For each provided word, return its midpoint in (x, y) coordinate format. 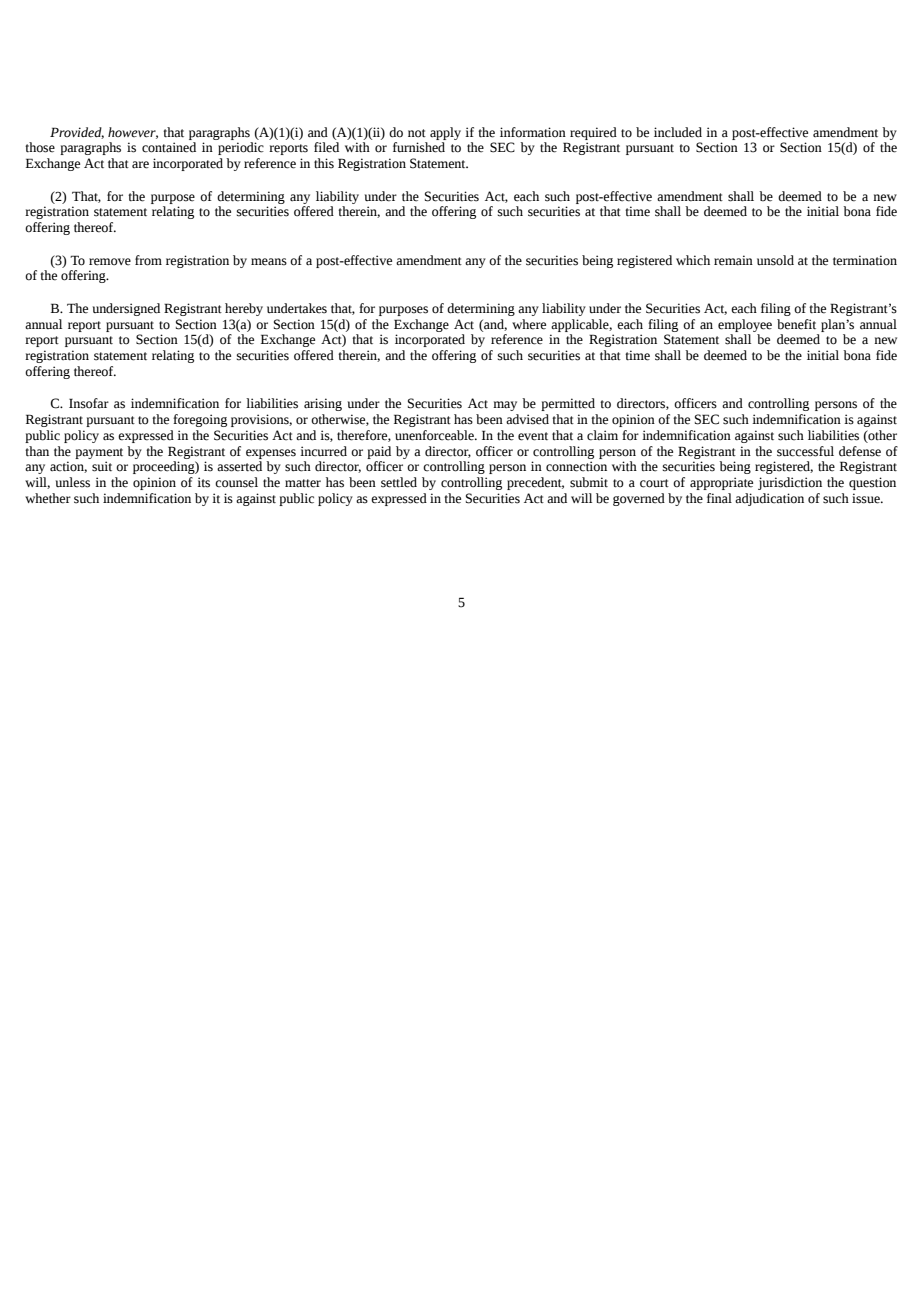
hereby (244, 309)
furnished (419, 147)
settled (399, 482)
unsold (775, 260)
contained (169, 147)
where (529, 324)
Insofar (89, 403)
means (269, 262)
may (505, 406)
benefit (796, 324)
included (678, 132)
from (148, 260)
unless (73, 482)
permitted (568, 404)
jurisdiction (790, 483)
